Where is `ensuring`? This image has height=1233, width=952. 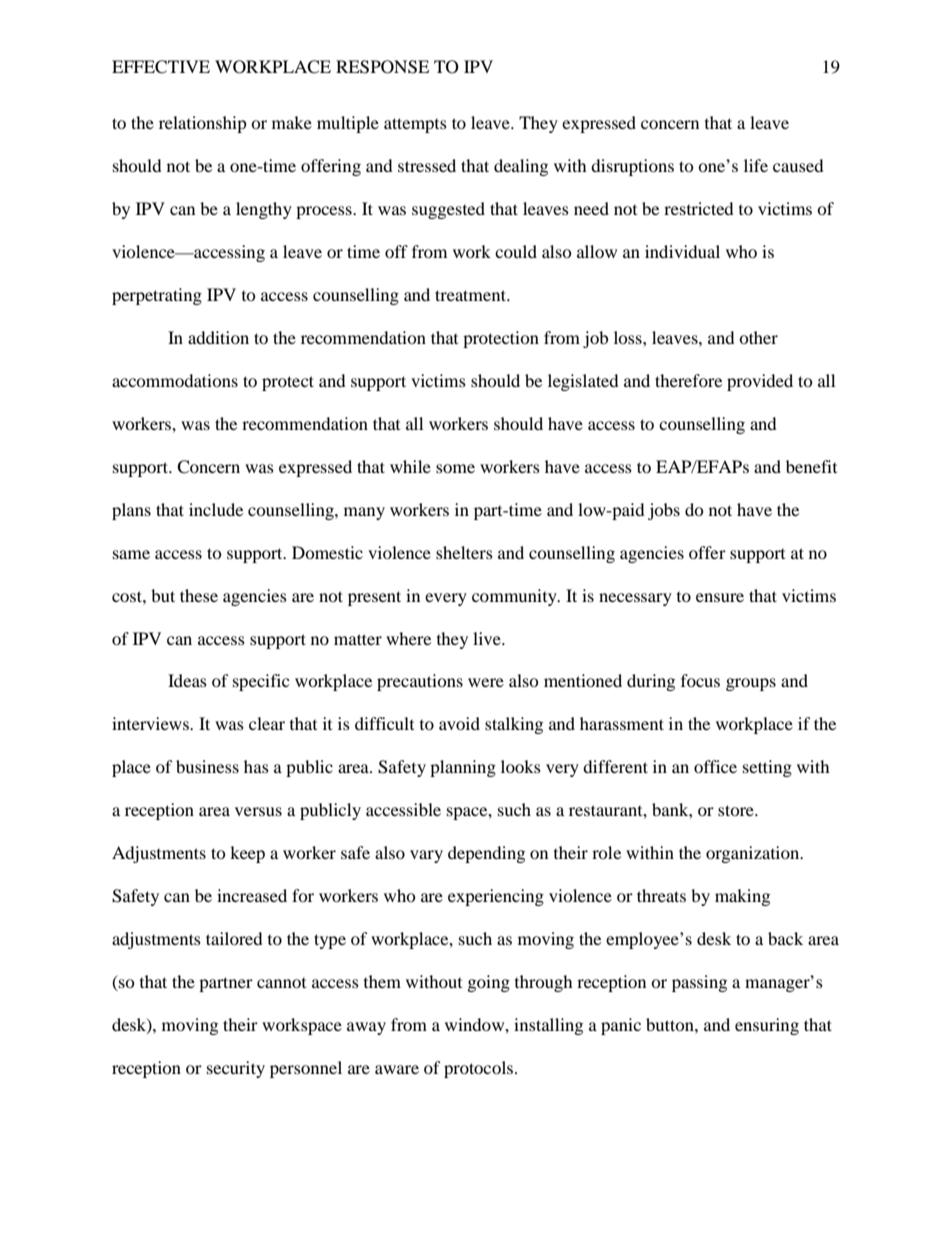 ensuring is located at coordinates (767, 1026).
